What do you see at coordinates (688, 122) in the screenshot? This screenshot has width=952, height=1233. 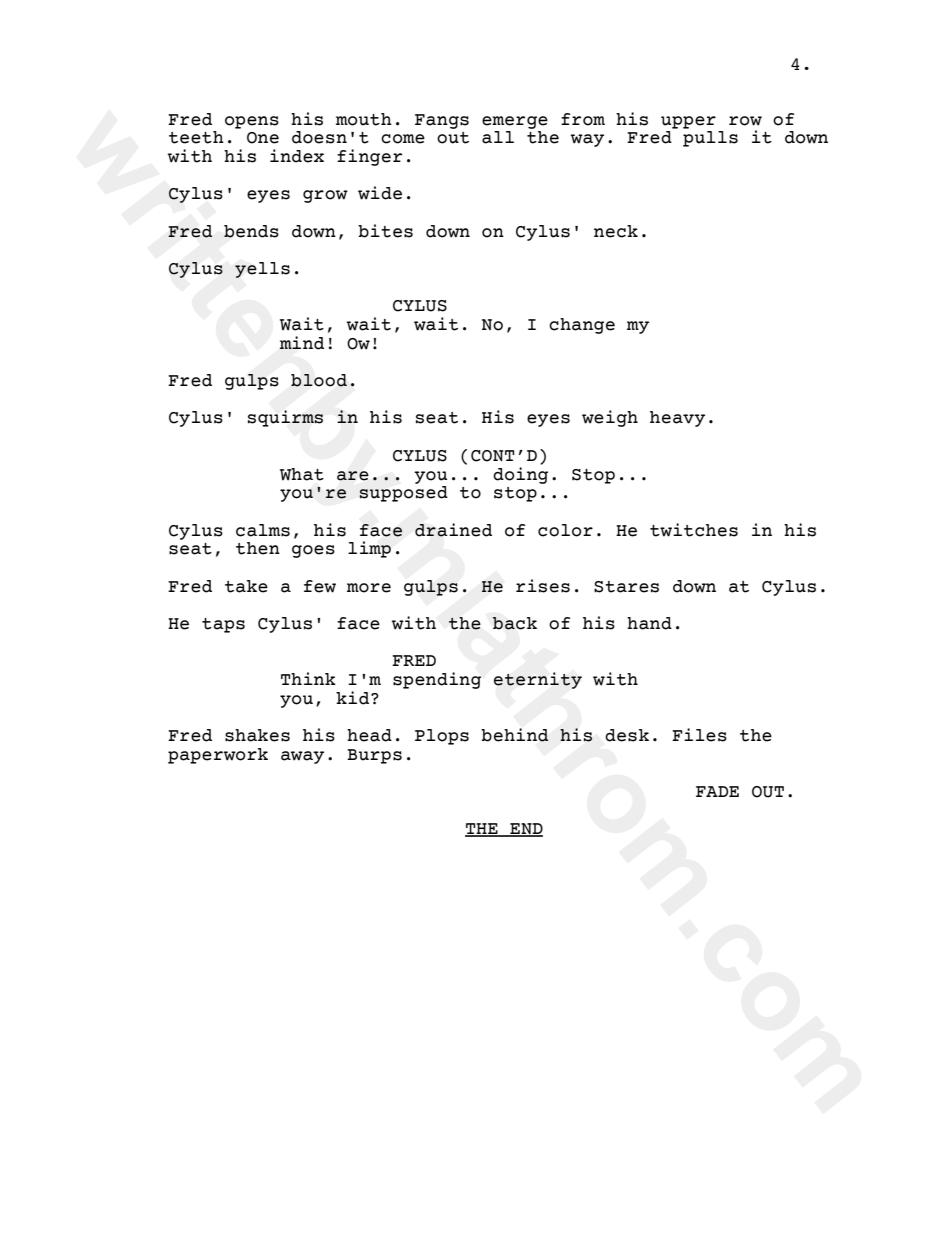 I see `upper` at bounding box center [688, 122].
